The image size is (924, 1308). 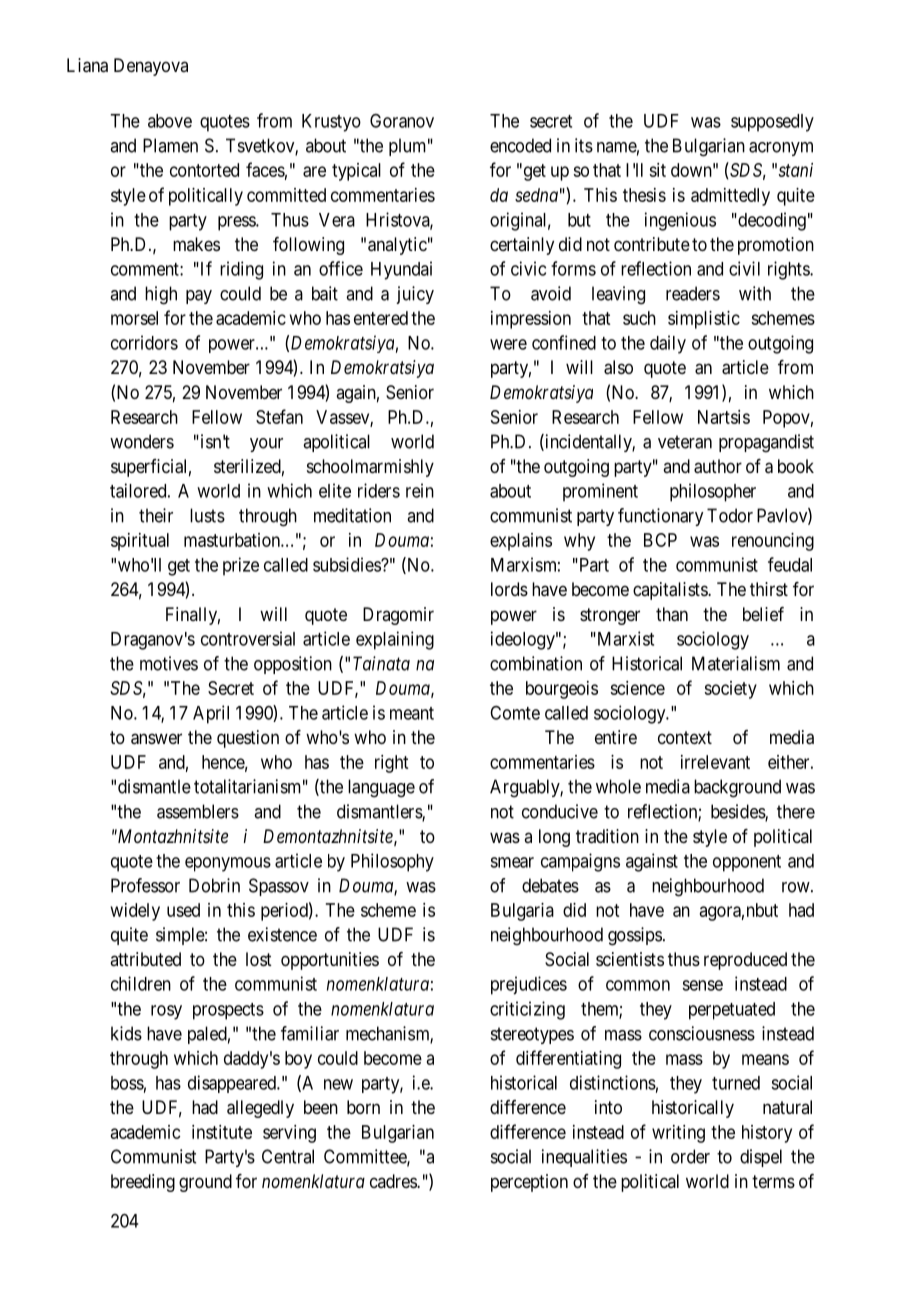 What do you see at coordinates (170, 121) in the image?
I see `above` at bounding box center [170, 121].
